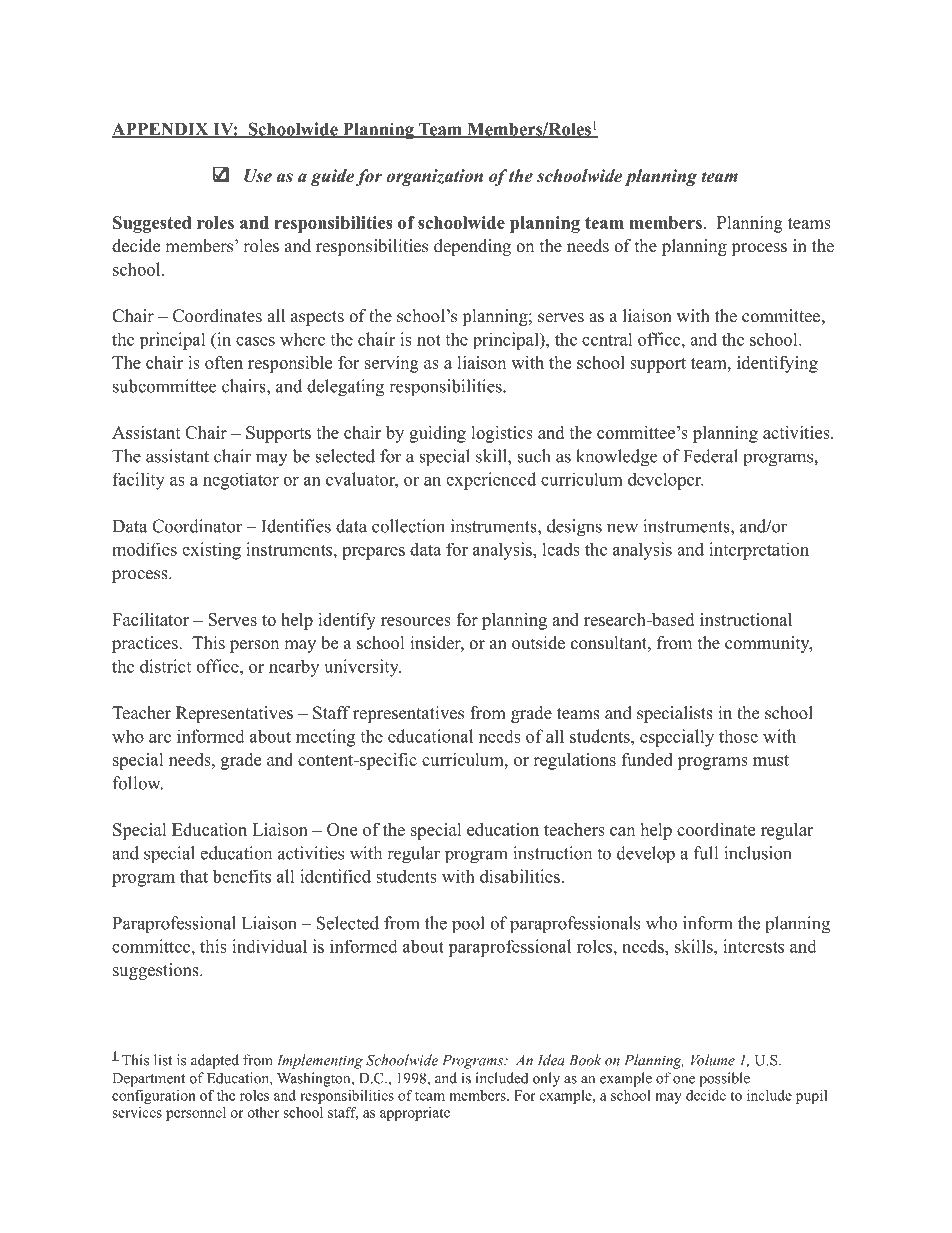  Describe the element at coordinates (607, 339) in the screenshot. I see `central` at that location.
